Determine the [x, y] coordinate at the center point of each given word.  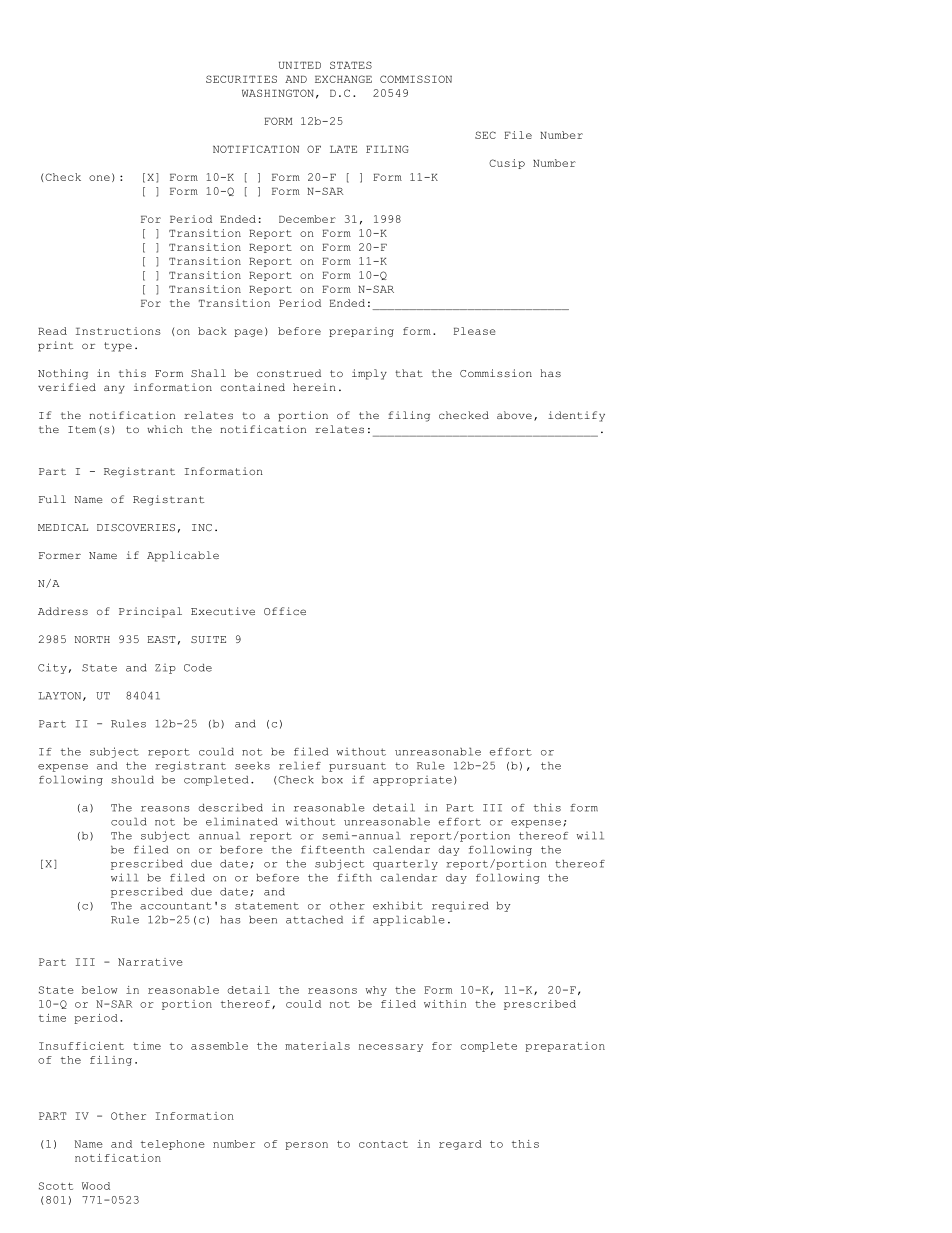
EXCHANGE [343, 79]
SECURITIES [241, 79]
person [306, 1146]
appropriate [412, 781]
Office [285, 611]
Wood [96, 1186]
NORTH [92, 639]
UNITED [300, 65]
